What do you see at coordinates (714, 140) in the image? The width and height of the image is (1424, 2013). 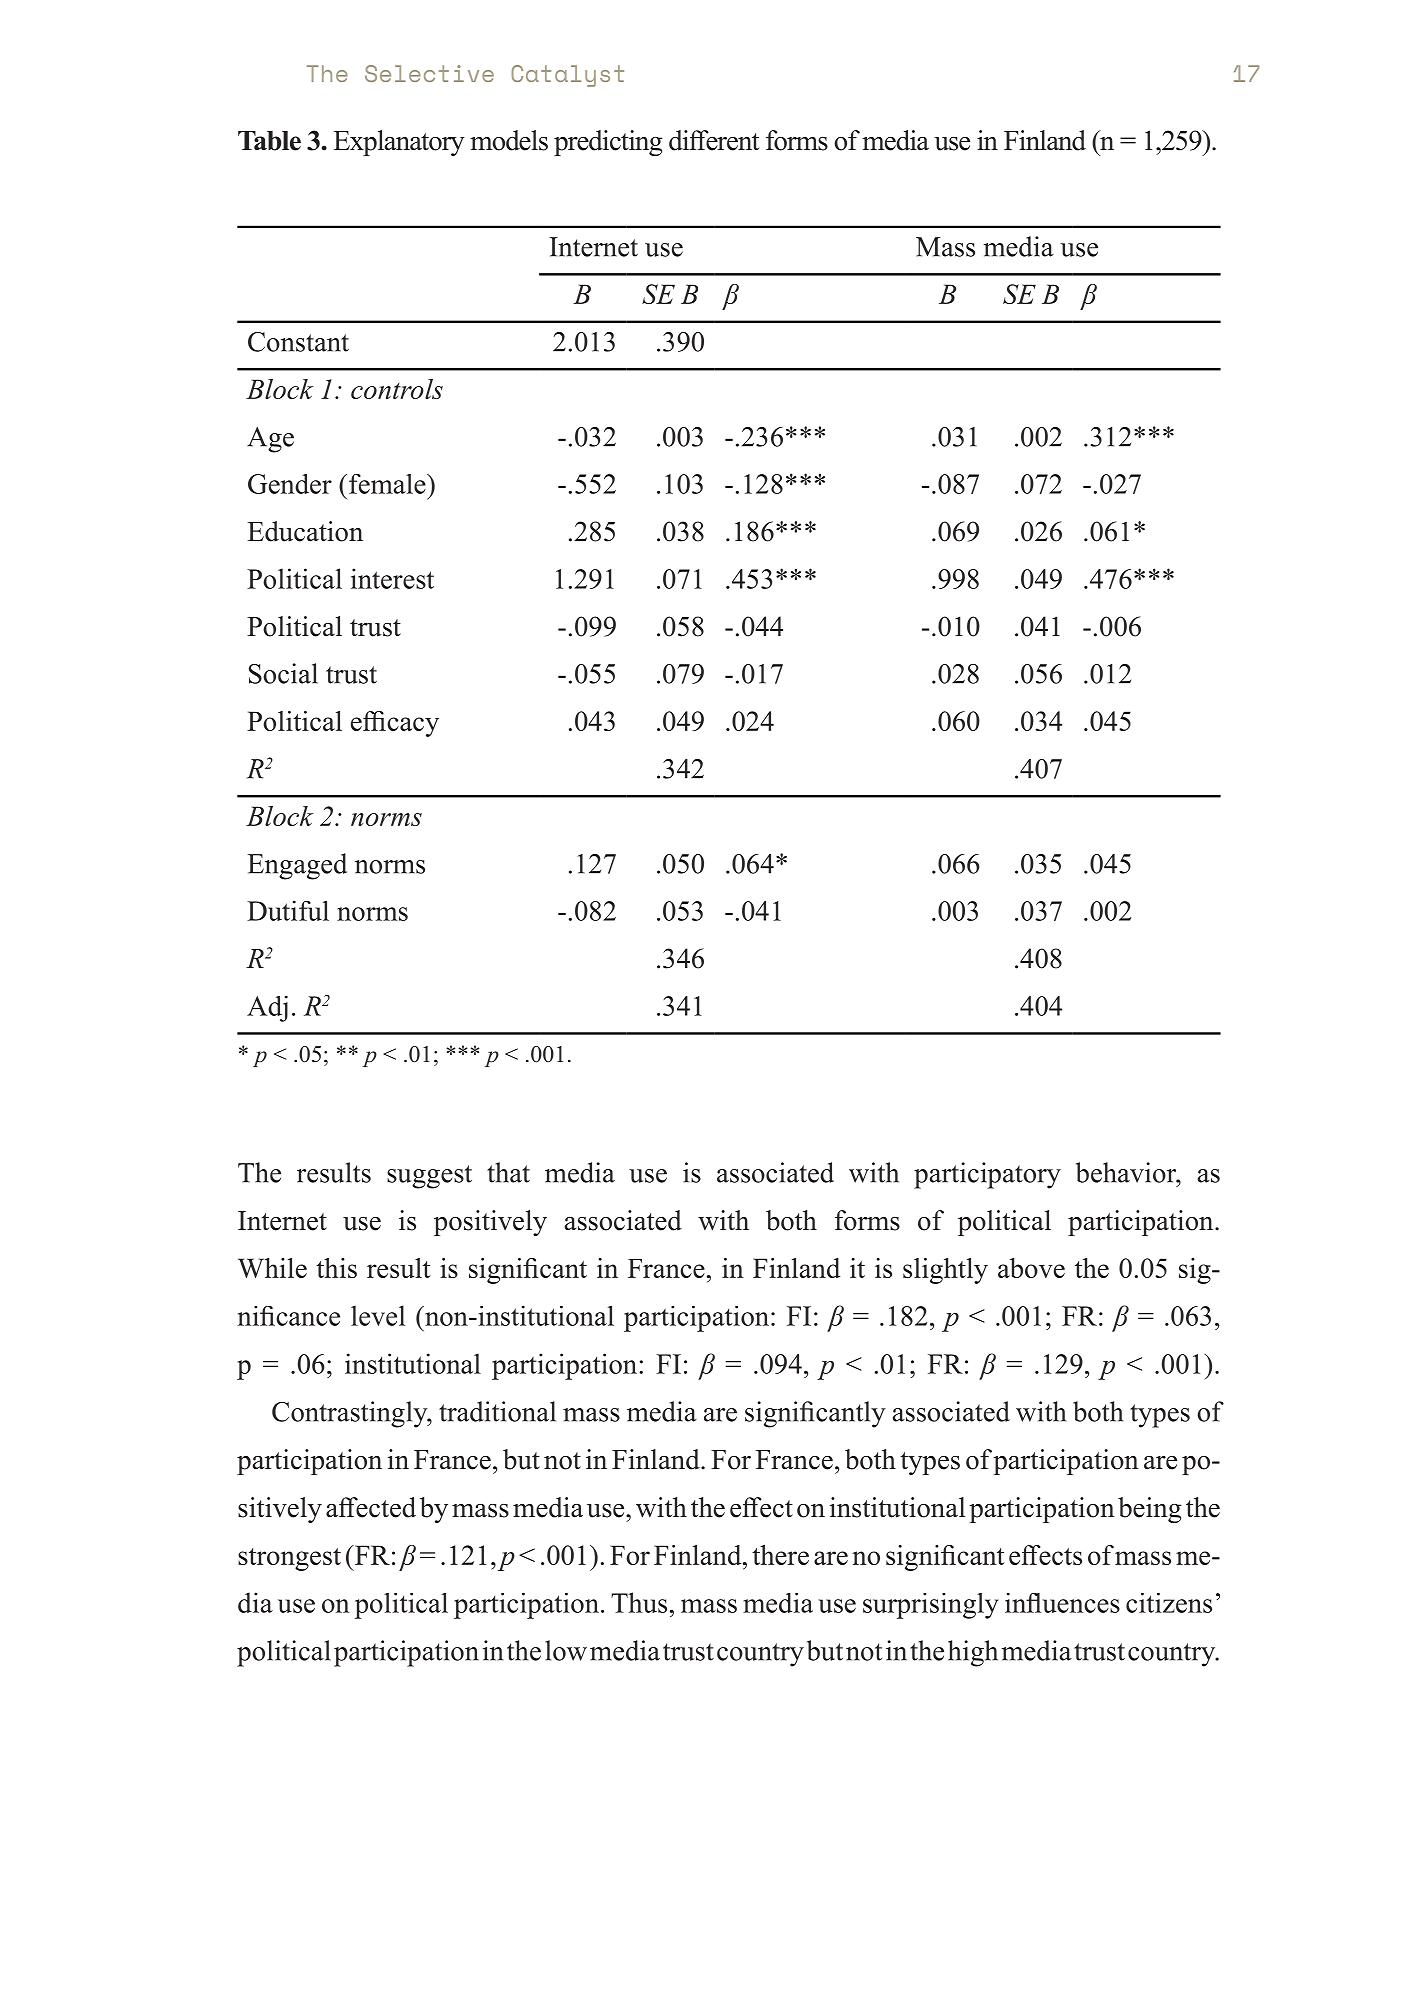 I see `different` at bounding box center [714, 140].
